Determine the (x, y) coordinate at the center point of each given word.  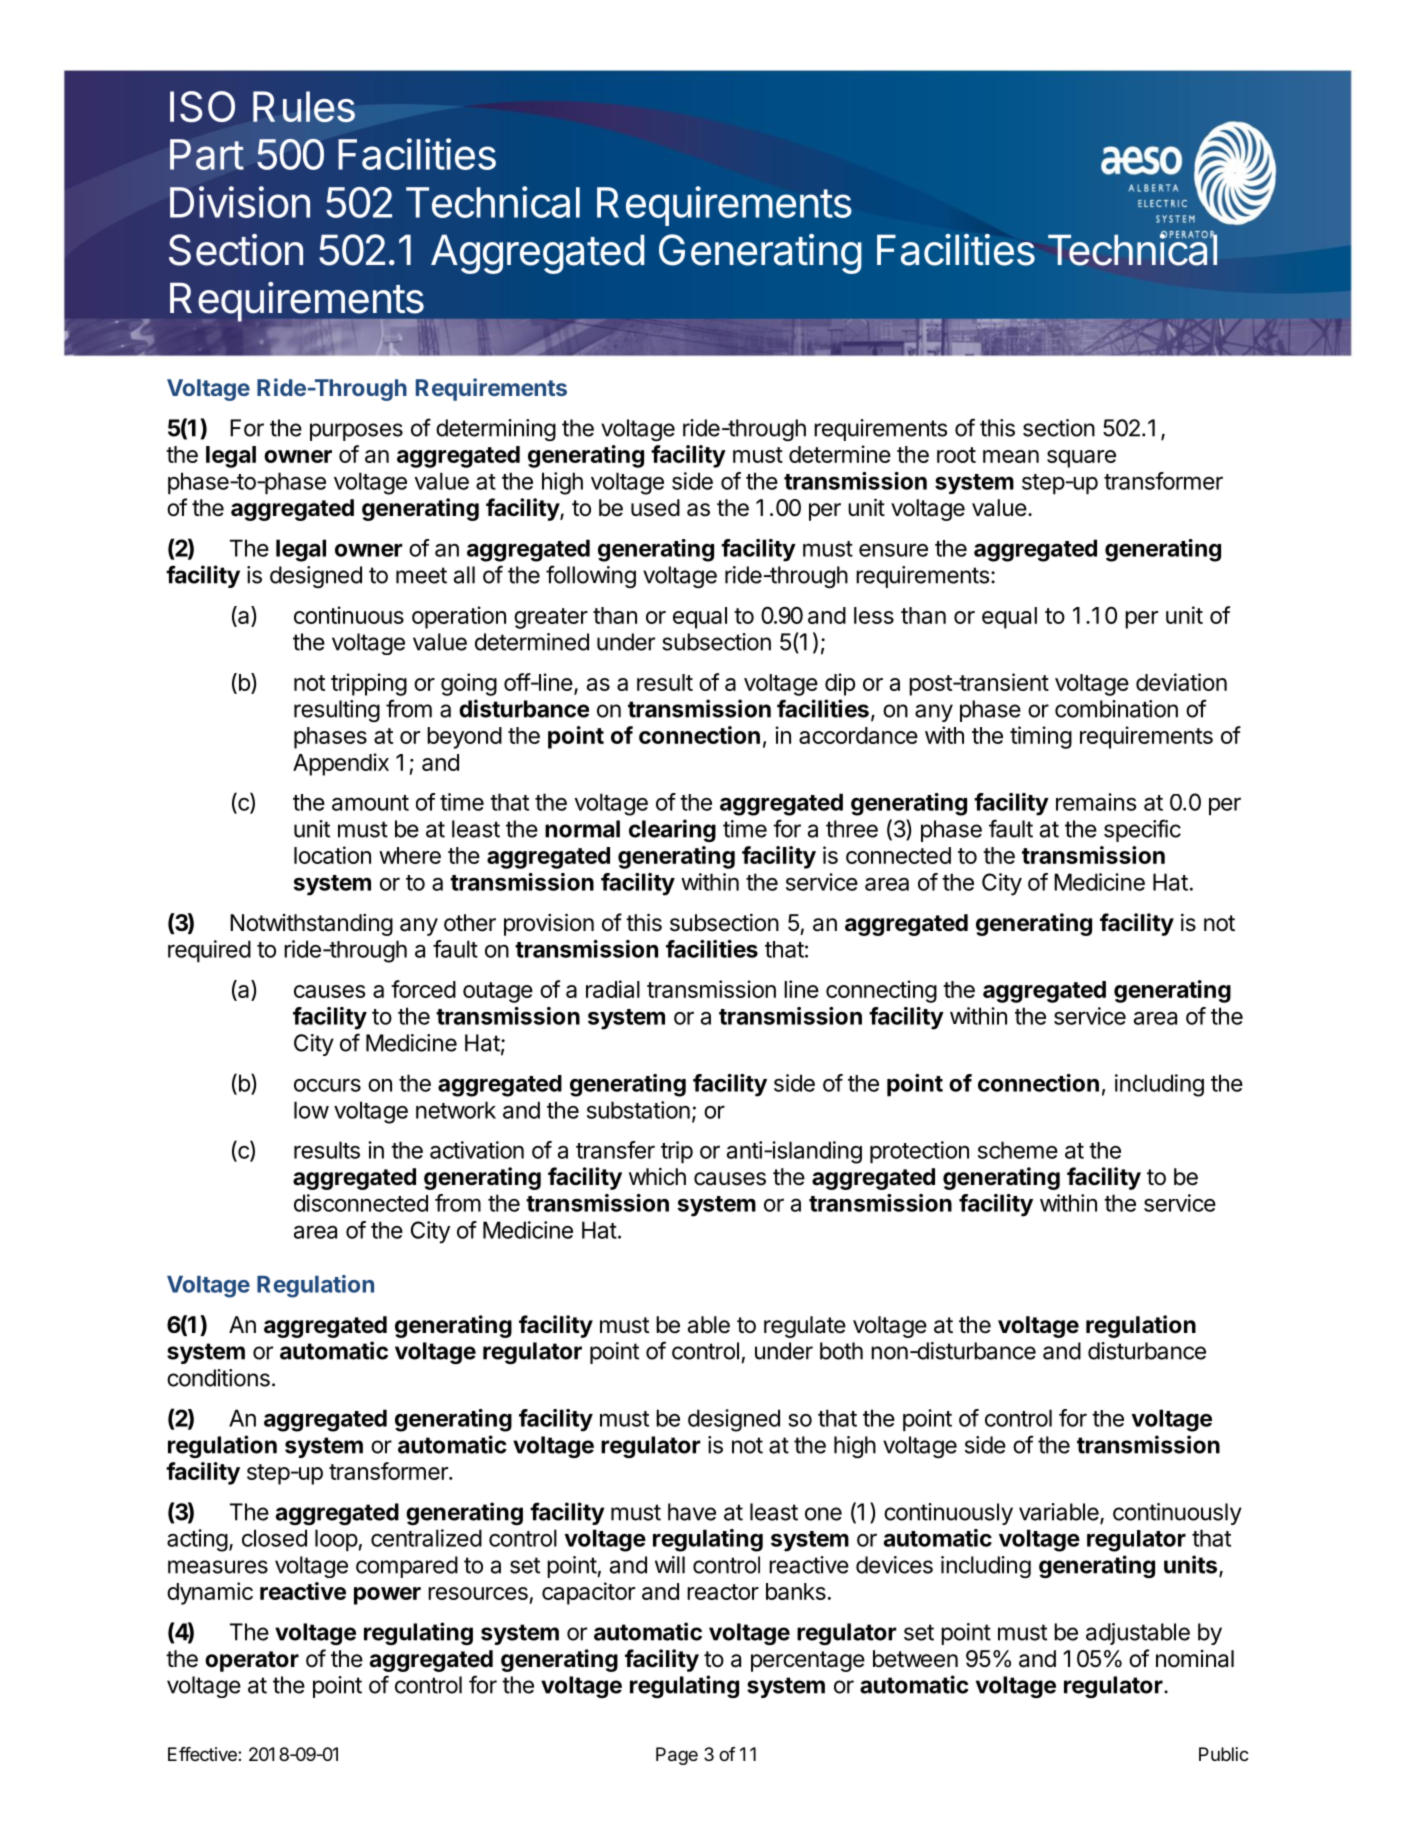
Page (677, 1756)
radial (613, 989)
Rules (304, 106)
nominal (1195, 1659)
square (1081, 459)
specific (1142, 830)
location (332, 855)
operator (252, 1661)
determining (496, 430)
